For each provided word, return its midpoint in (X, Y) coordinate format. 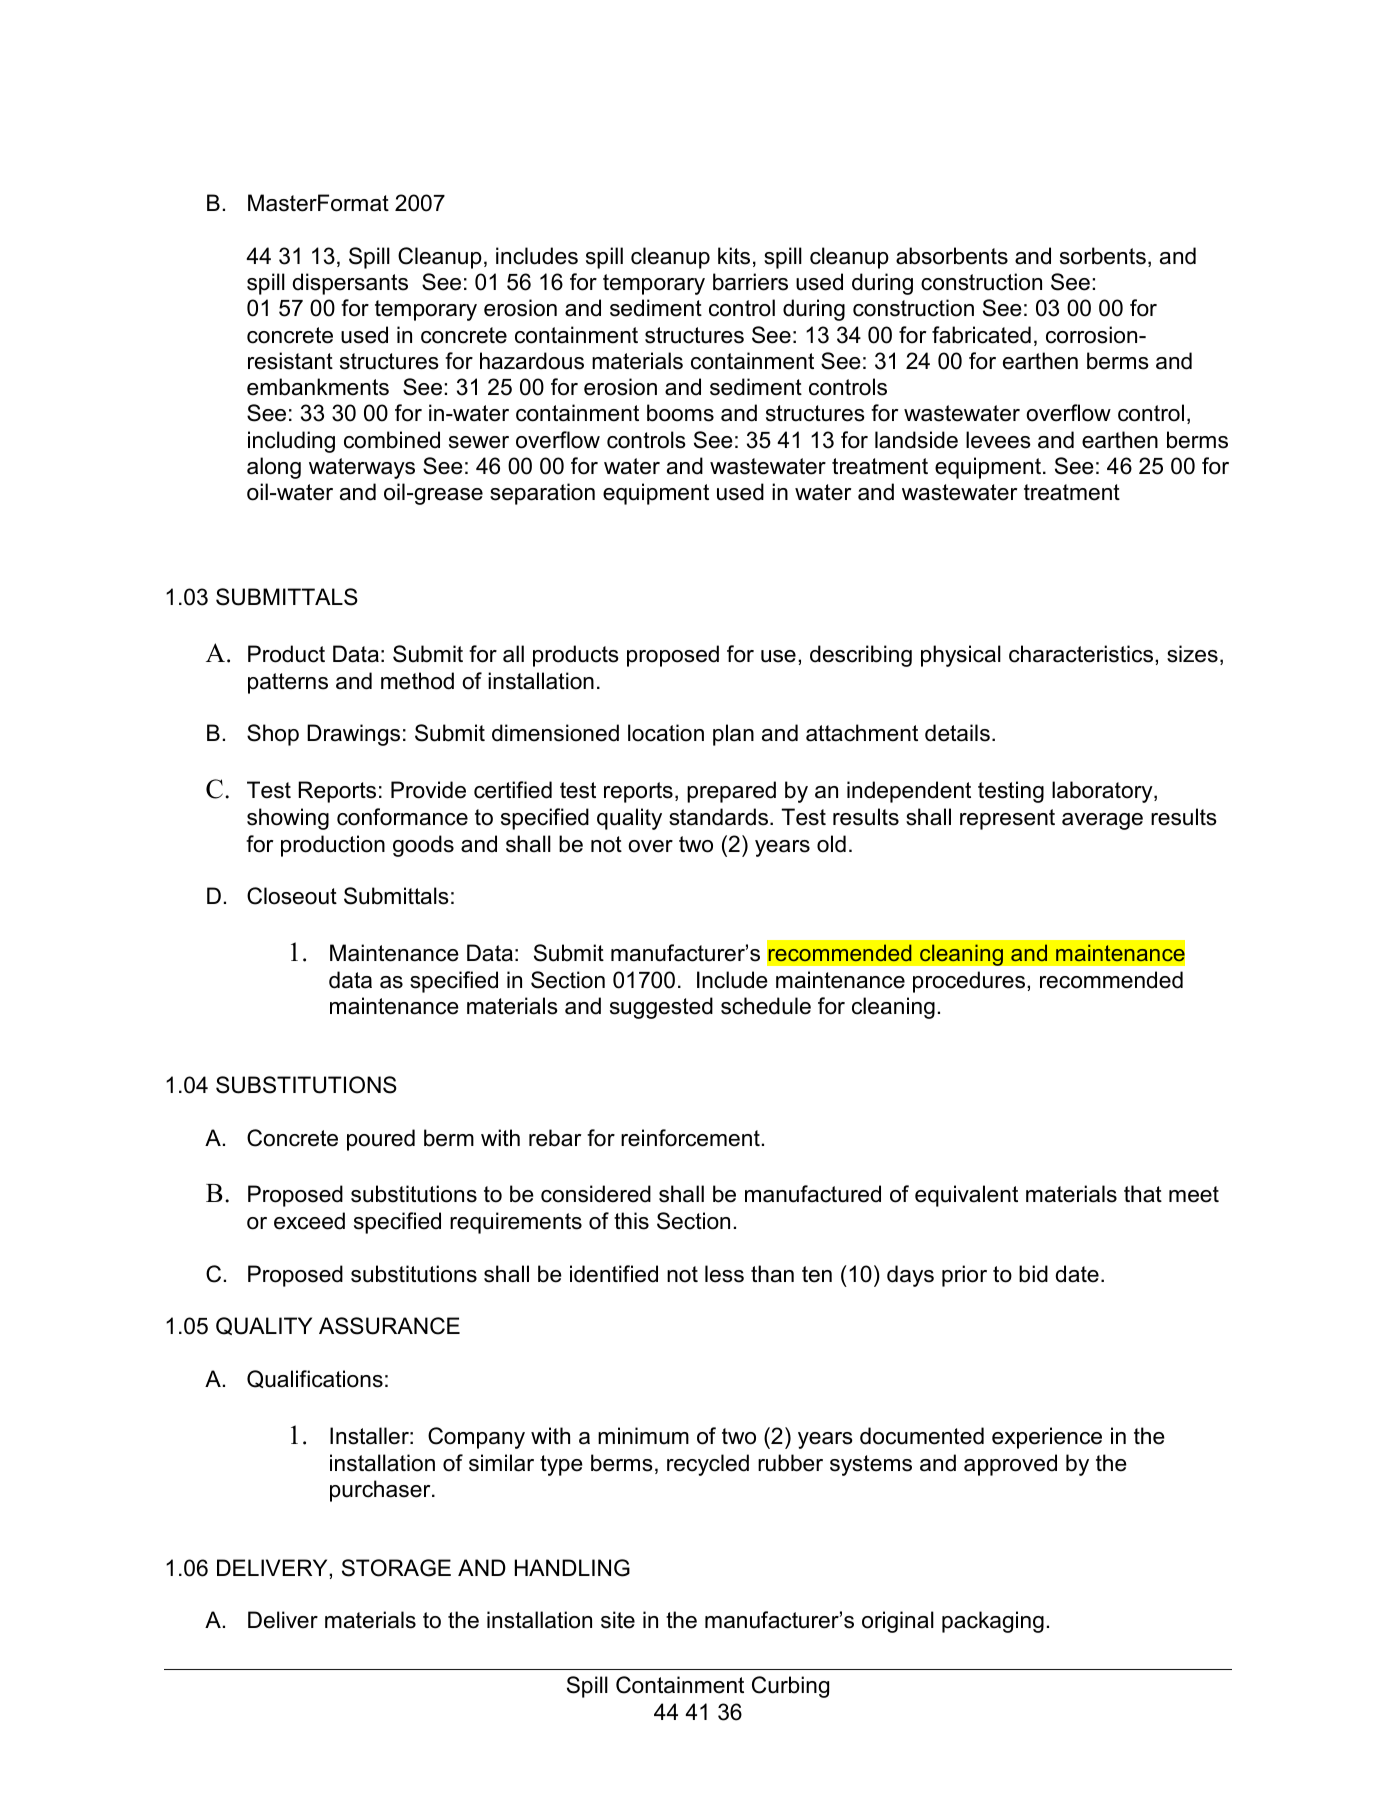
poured (381, 1140)
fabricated (981, 335)
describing (861, 656)
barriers (750, 282)
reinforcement (690, 1138)
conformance (402, 817)
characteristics (1082, 654)
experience (1047, 1438)
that (1143, 1194)
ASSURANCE (389, 1326)
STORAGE (396, 1568)
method (417, 681)
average (1102, 821)
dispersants (350, 284)
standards (720, 817)
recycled (708, 1465)
